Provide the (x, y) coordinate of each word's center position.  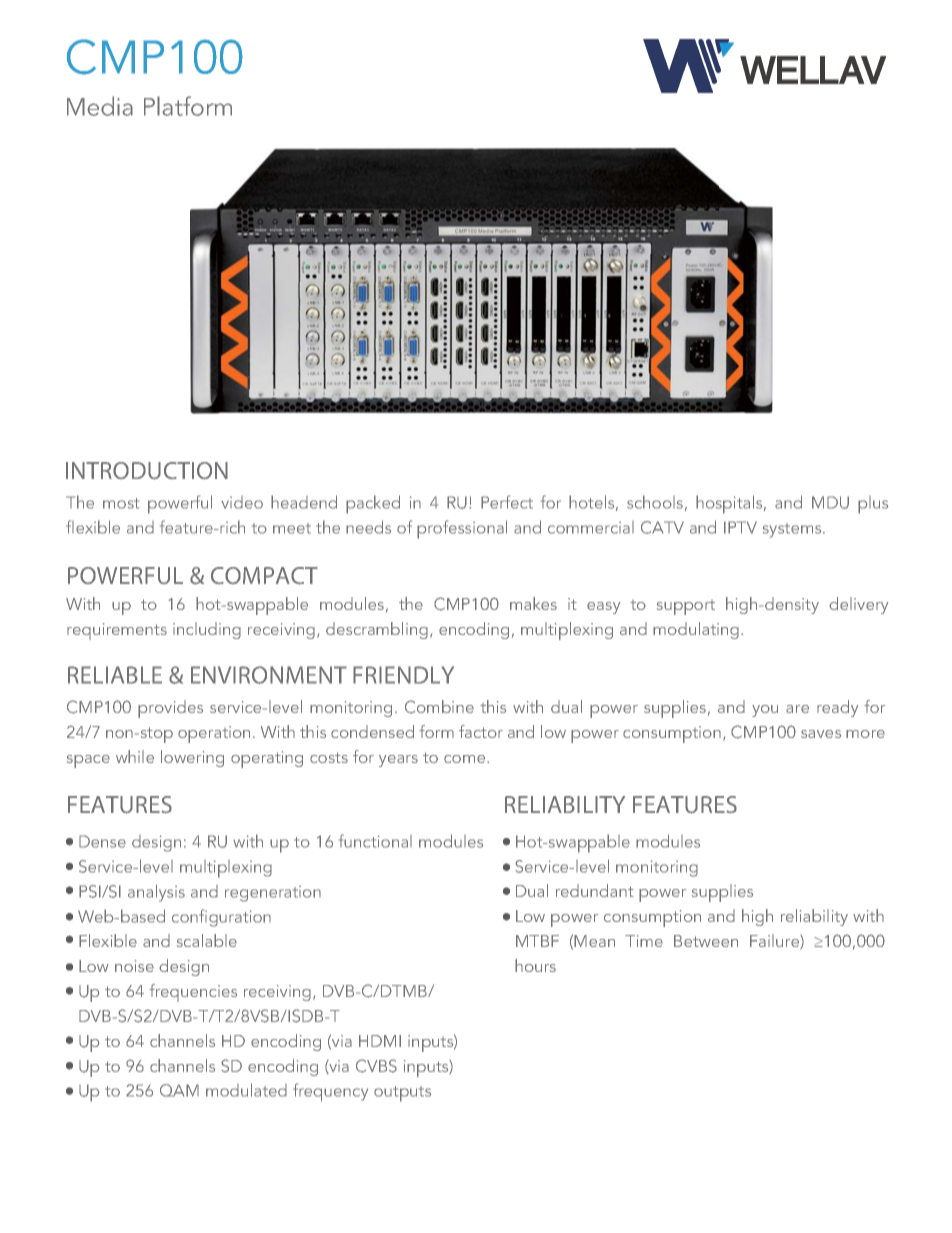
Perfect (507, 502)
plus (873, 505)
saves (821, 734)
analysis (156, 893)
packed (373, 504)
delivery (858, 605)
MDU (830, 502)
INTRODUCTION (147, 471)
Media (100, 106)
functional (375, 841)
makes (533, 603)
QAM (179, 1090)
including (207, 630)
